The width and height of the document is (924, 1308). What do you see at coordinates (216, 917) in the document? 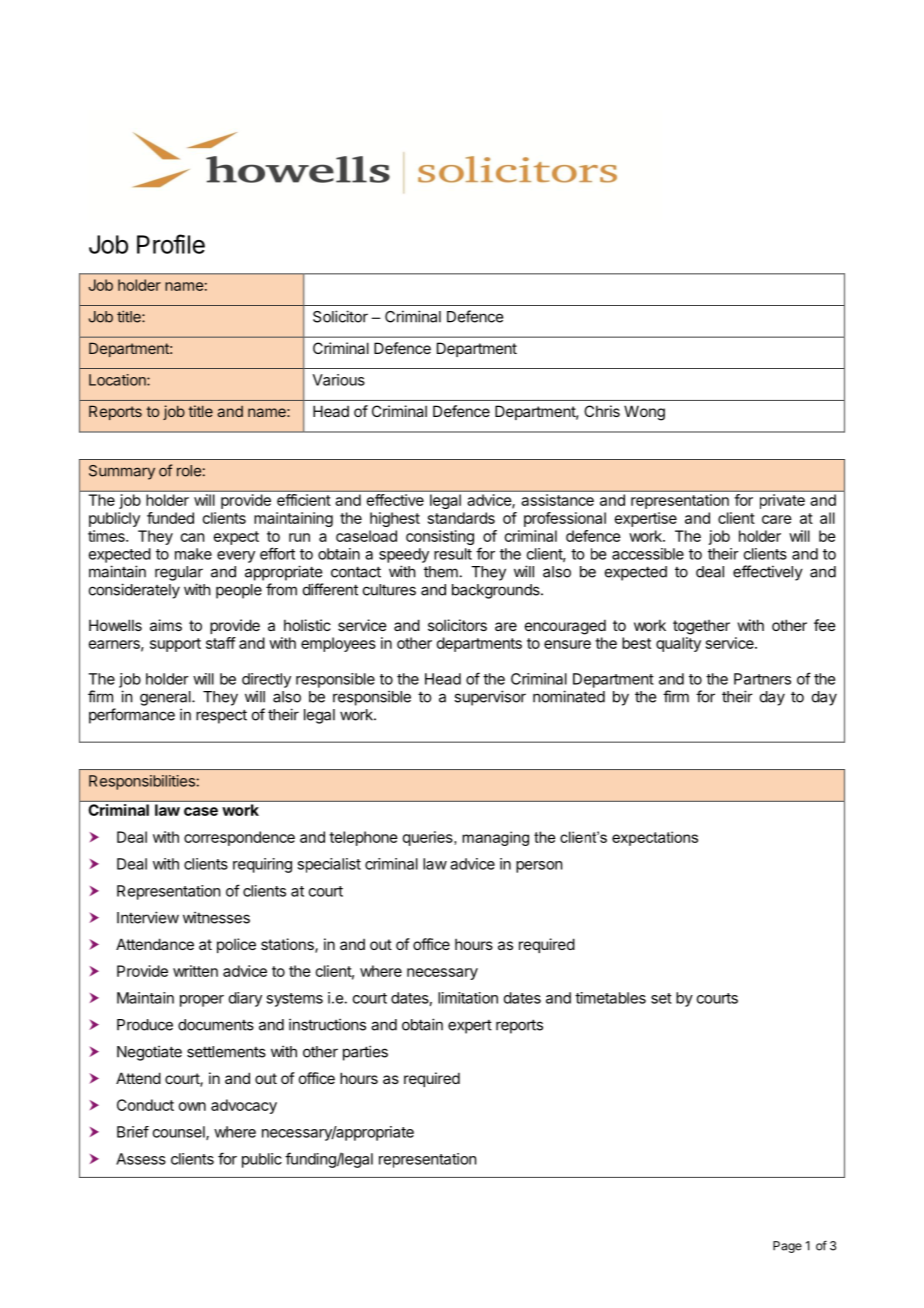
I see `witnesses` at bounding box center [216, 917].
